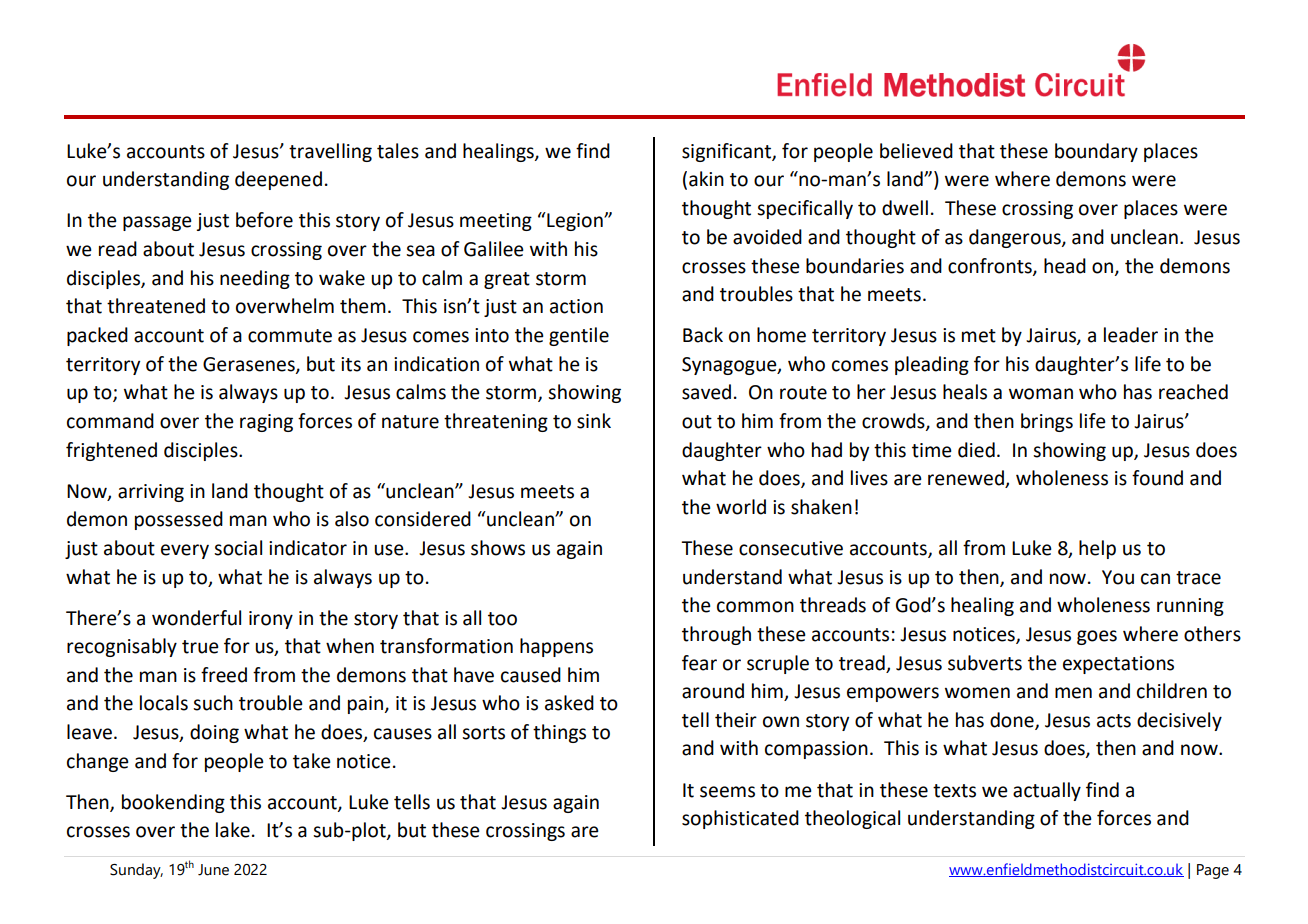 Image resolution: width=1308 pixels, height=924 pixels. What do you see at coordinates (179, 520) in the document?
I see `possessed` at bounding box center [179, 520].
